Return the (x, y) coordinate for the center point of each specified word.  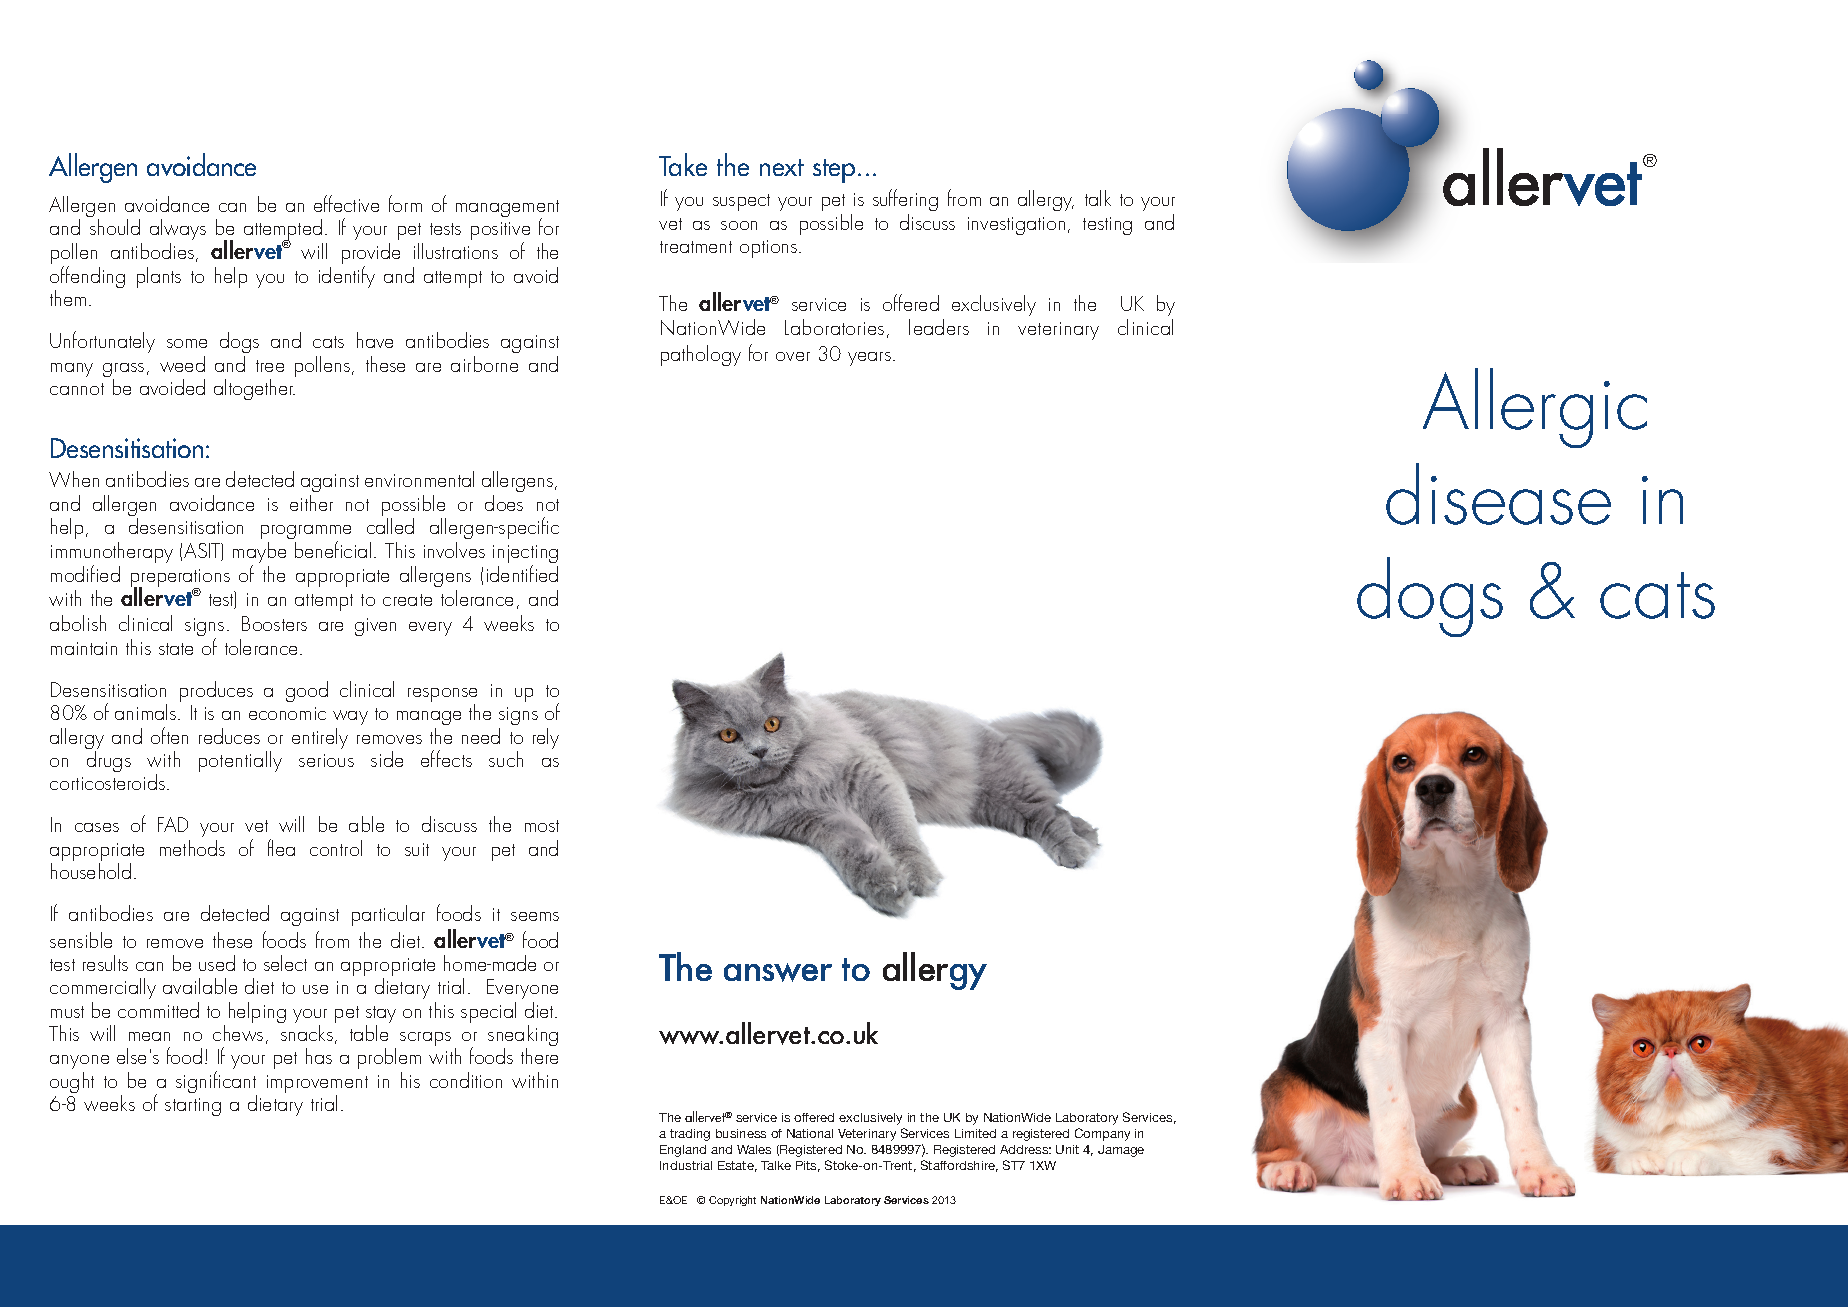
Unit (1067, 1149)
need (481, 736)
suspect (741, 202)
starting (193, 1107)
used (217, 963)
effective (346, 203)
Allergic (1535, 408)
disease (1498, 494)
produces (216, 691)
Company (1102, 1134)
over (793, 356)
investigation (1016, 226)
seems (535, 916)
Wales (754, 1149)
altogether (254, 389)
